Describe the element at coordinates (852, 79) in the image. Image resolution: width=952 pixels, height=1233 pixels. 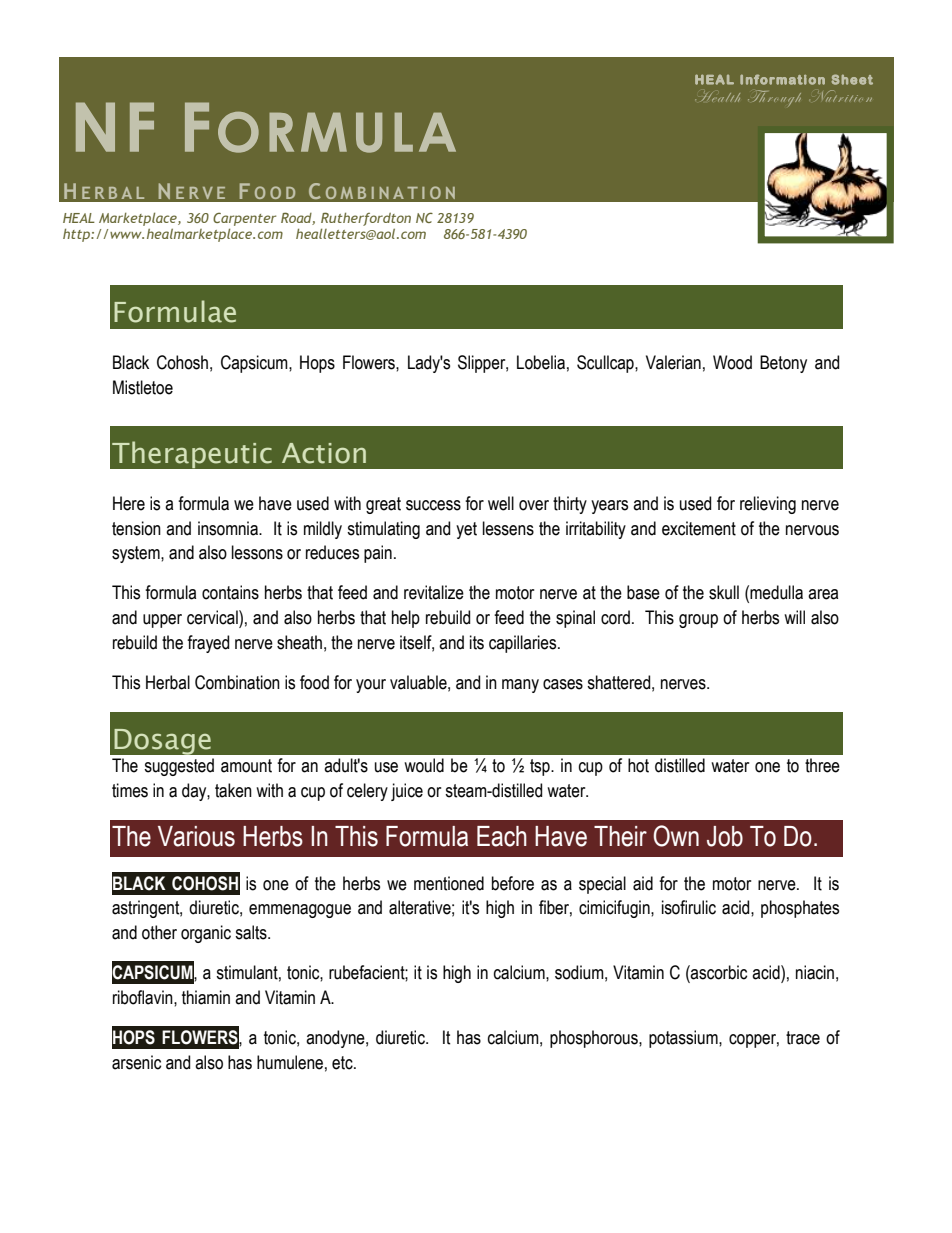
I see `Sheet` at that location.
